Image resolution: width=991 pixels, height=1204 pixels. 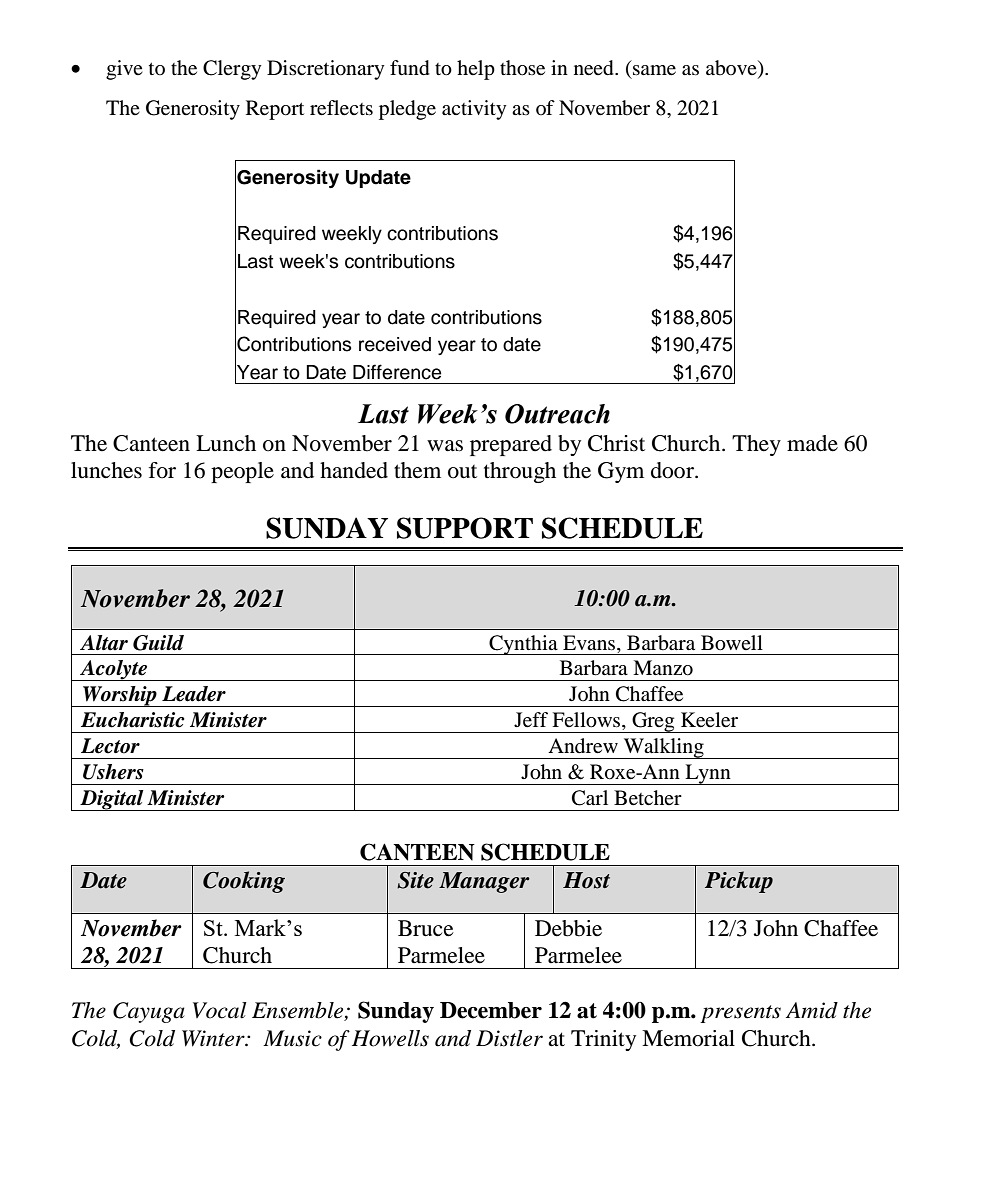 What do you see at coordinates (531, 720) in the document?
I see `Jeff` at bounding box center [531, 720].
